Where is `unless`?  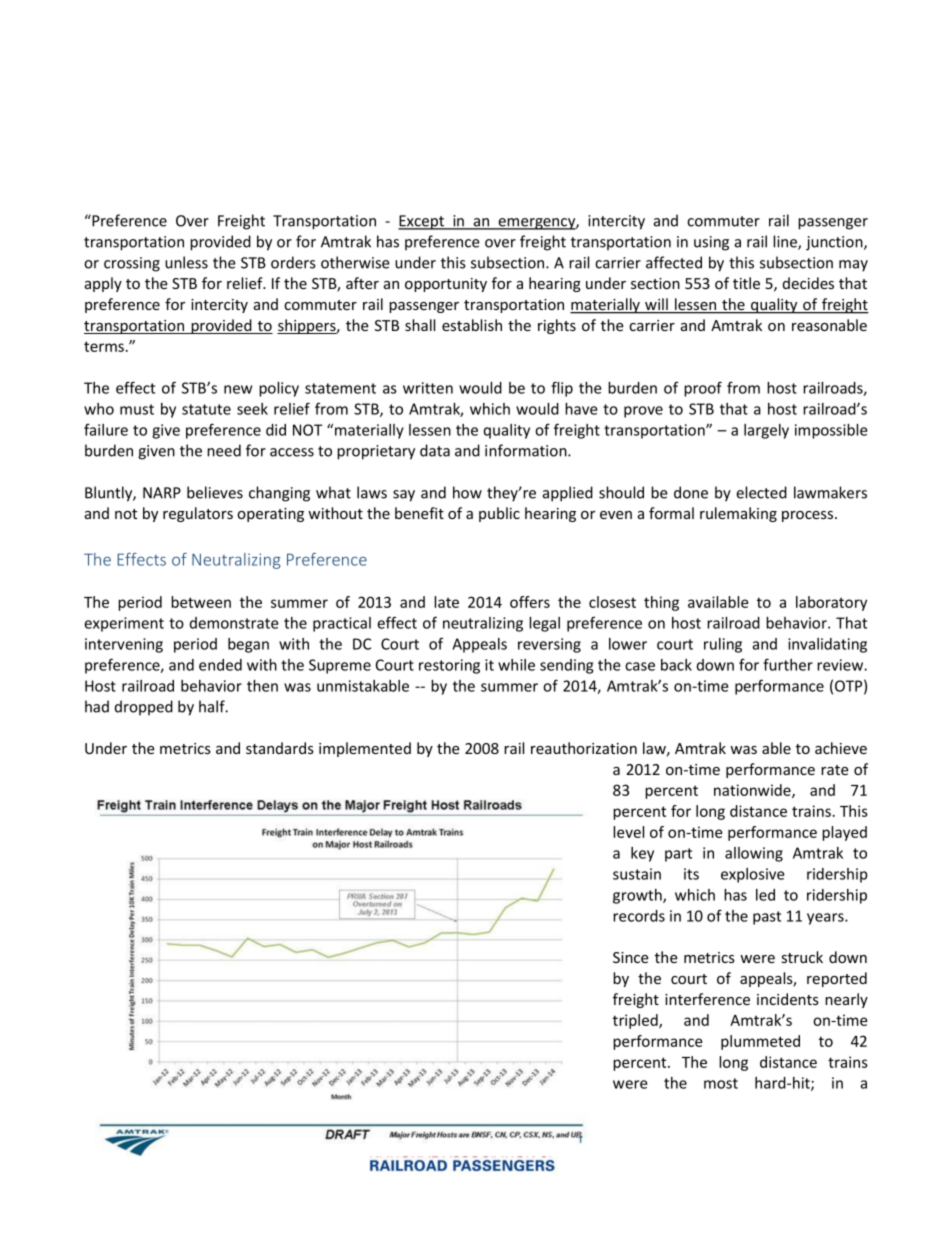 unless is located at coordinates (186, 262).
